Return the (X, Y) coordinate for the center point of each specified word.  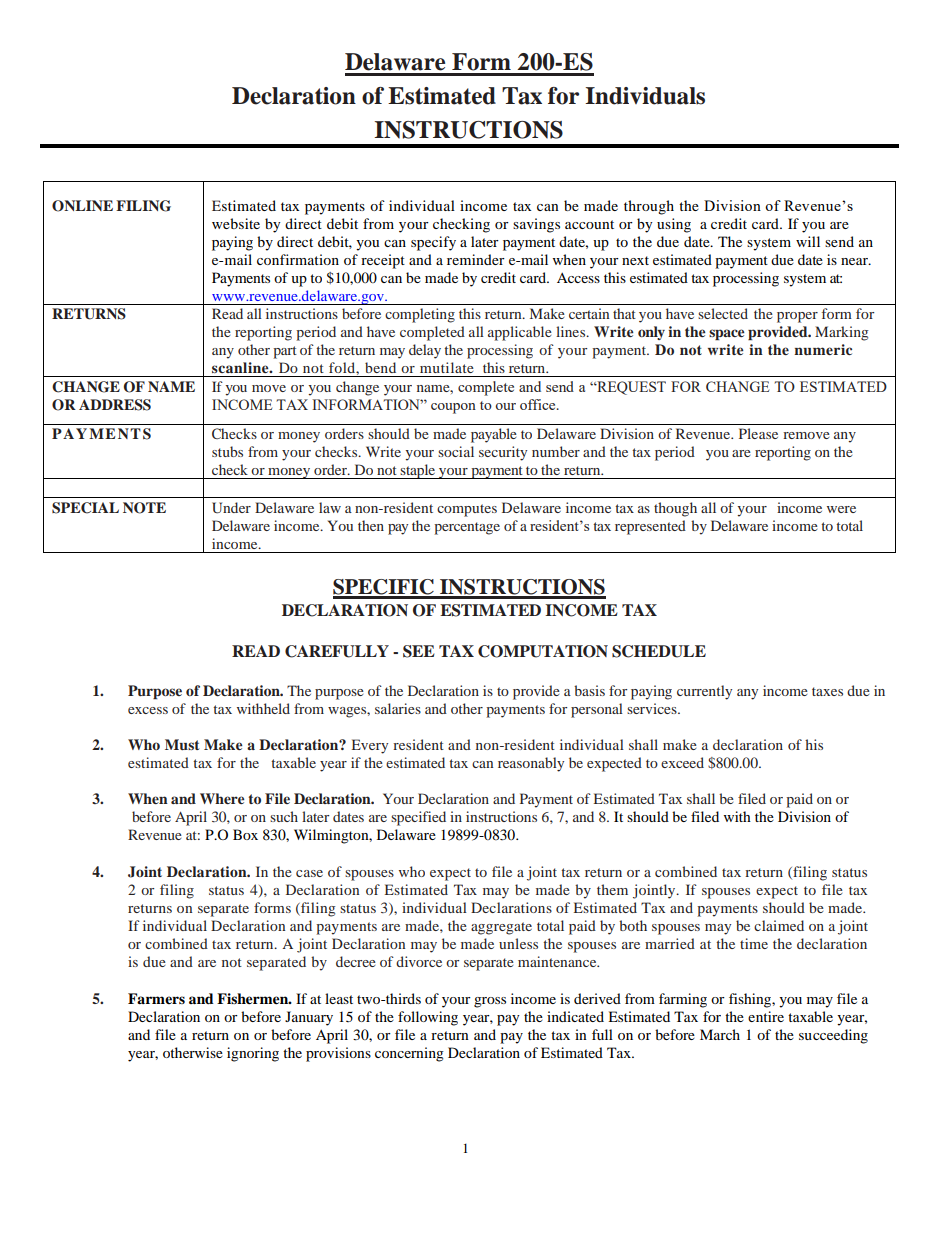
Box (245, 834)
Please (758, 433)
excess (148, 710)
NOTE (144, 508)
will (808, 241)
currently (704, 692)
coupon (453, 408)
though (675, 509)
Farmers (156, 998)
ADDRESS (115, 405)
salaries (398, 708)
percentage (467, 528)
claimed (779, 925)
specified (418, 818)
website (236, 223)
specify (433, 243)
